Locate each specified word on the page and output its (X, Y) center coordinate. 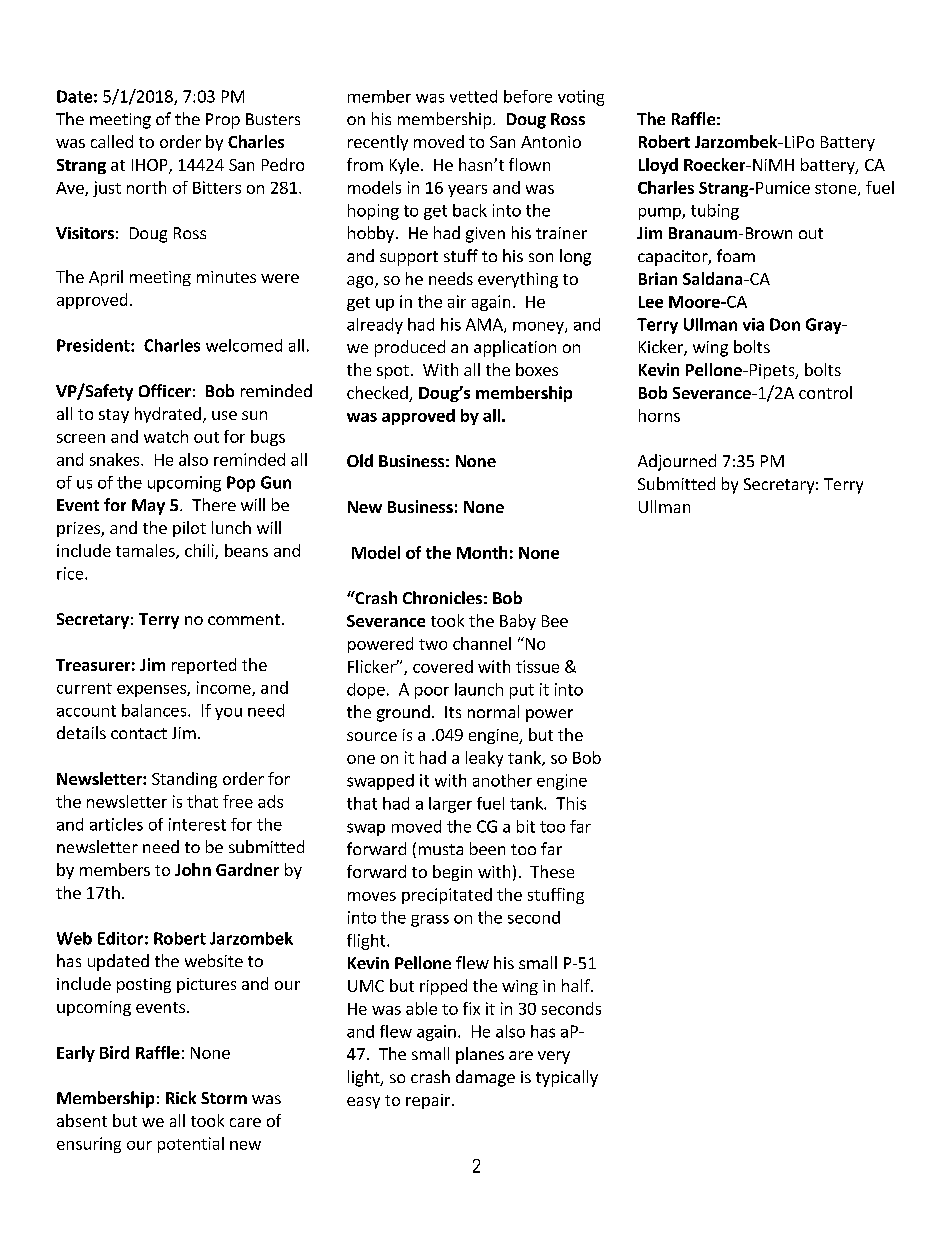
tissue (537, 666)
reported (204, 666)
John (193, 869)
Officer (165, 390)
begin (452, 873)
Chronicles (442, 597)
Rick (181, 1097)
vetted (473, 96)
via (753, 324)
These (552, 871)
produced (410, 348)
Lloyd (658, 166)
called (112, 141)
